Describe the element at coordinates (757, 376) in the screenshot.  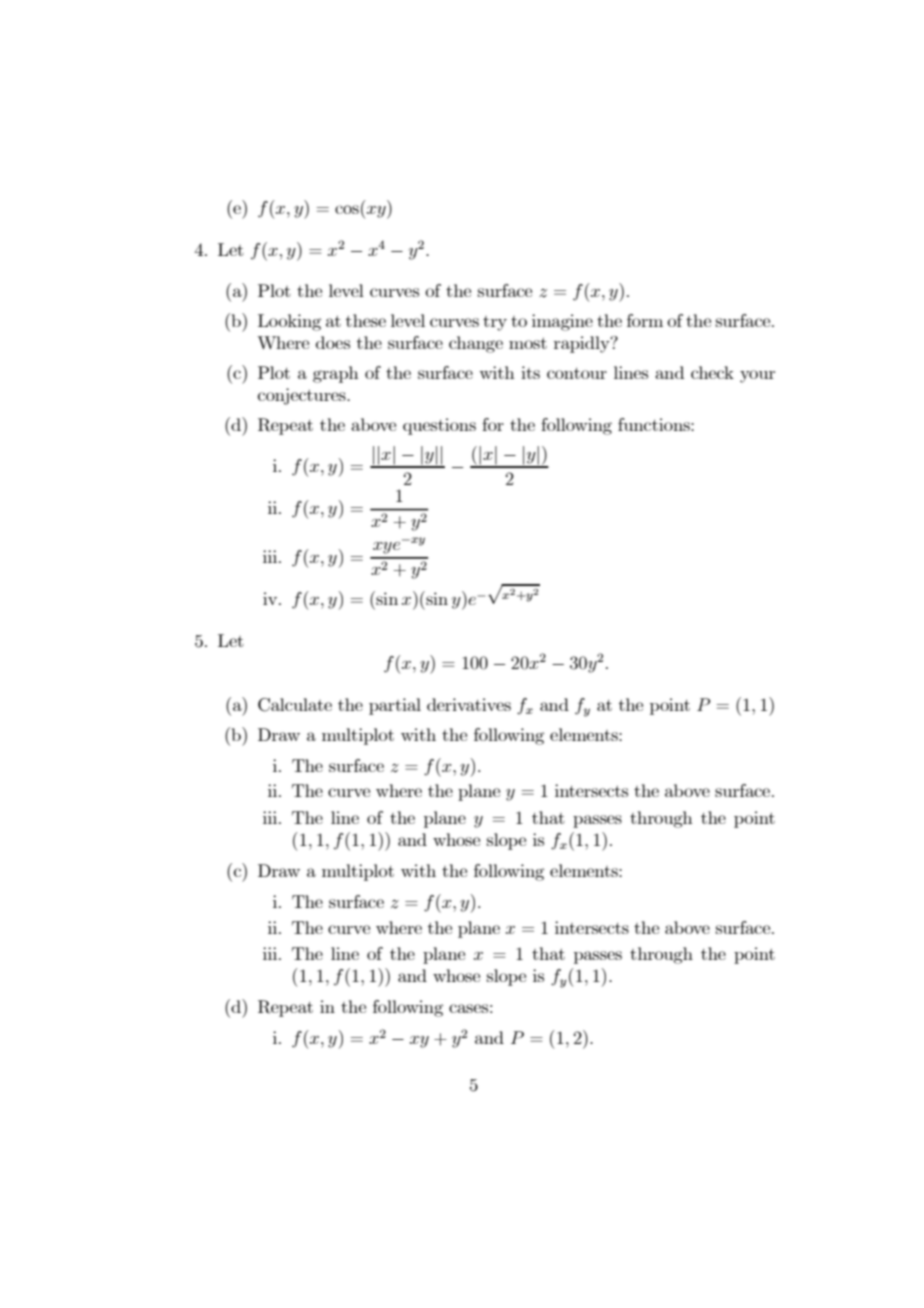
I see `your` at that location.
